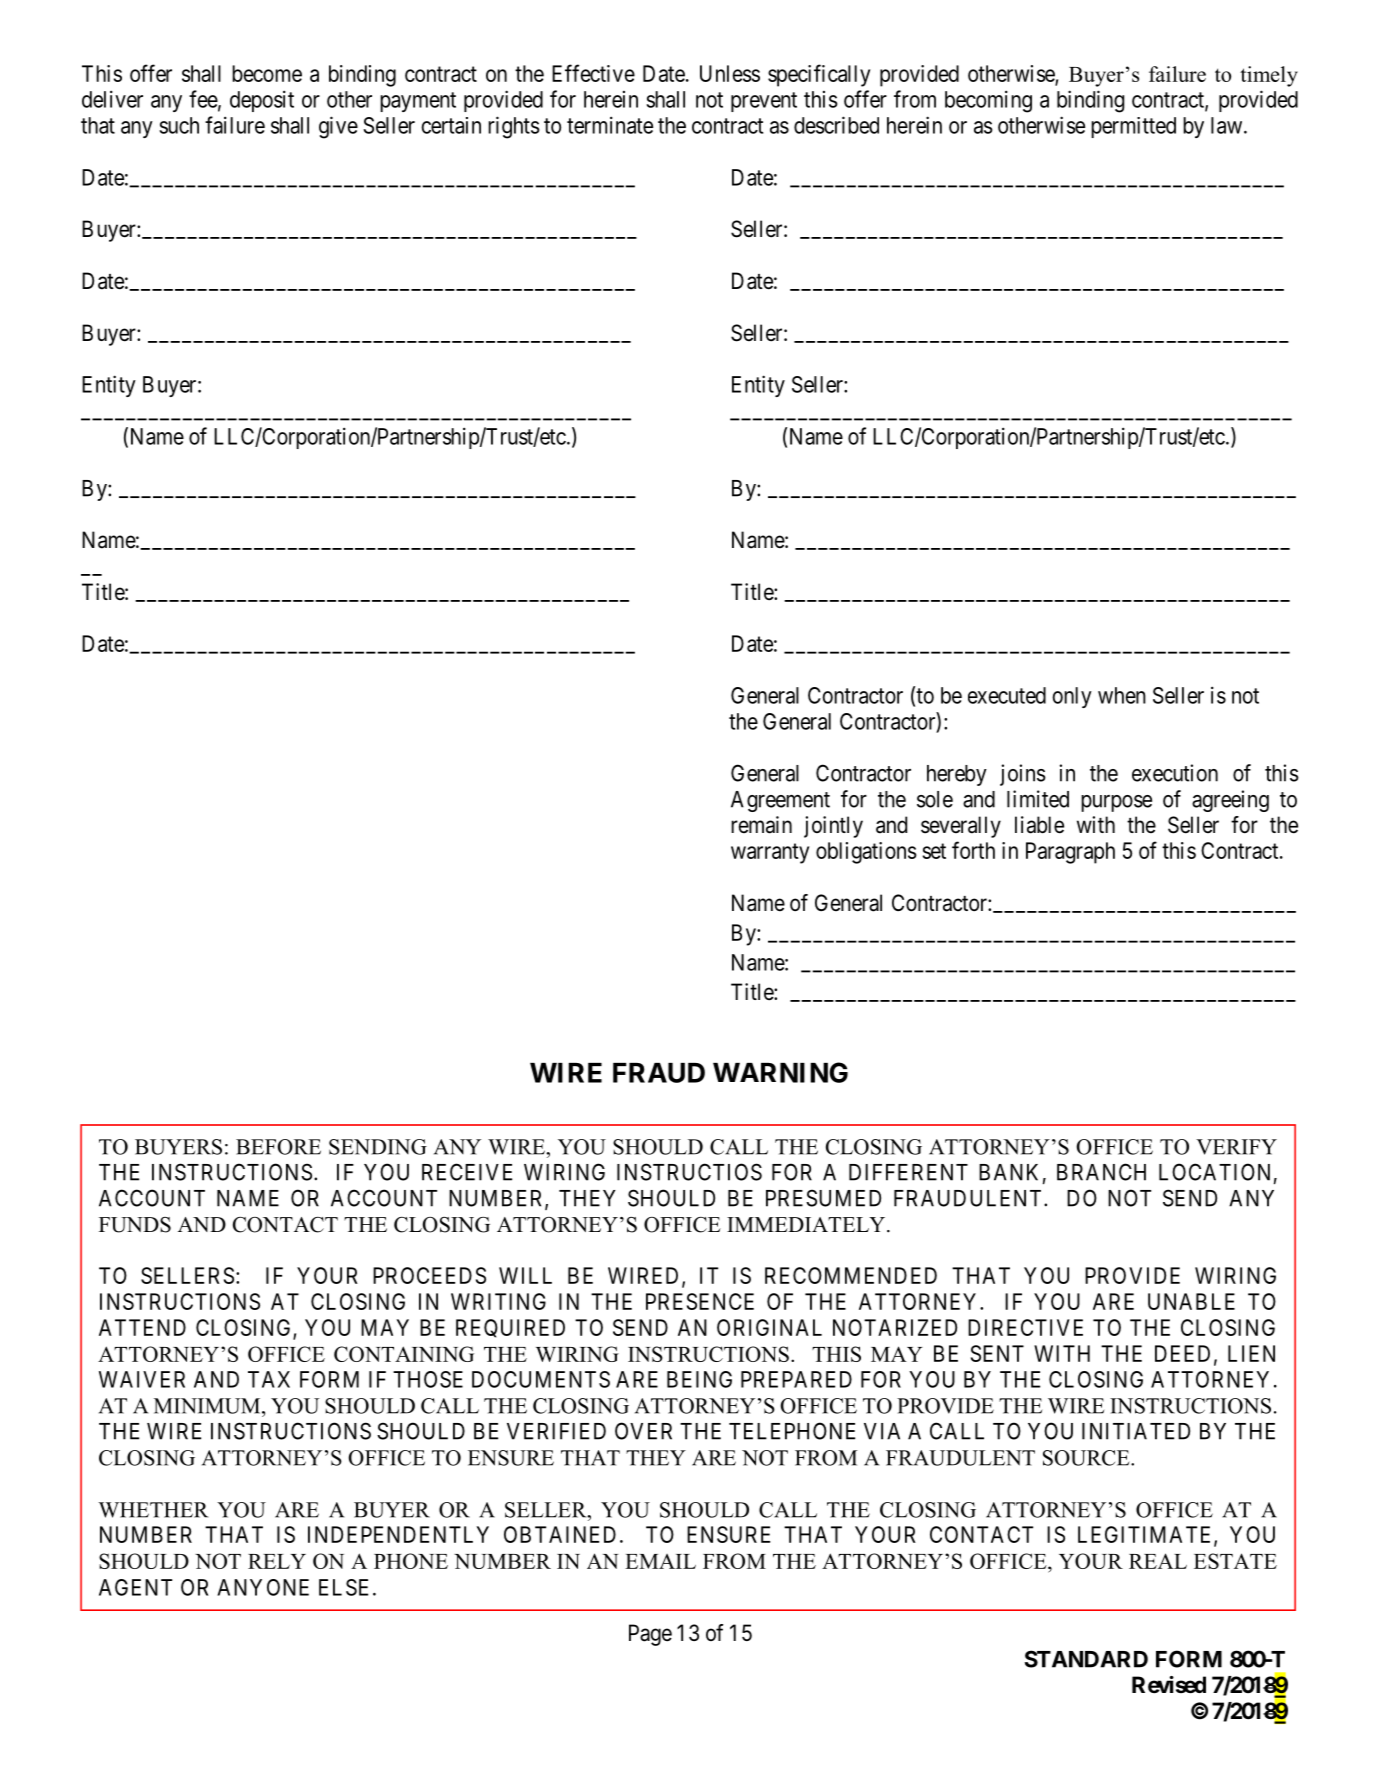 The height and width of the page is (1784, 1379). What do you see at coordinates (780, 801) in the page?
I see `Agreement` at bounding box center [780, 801].
